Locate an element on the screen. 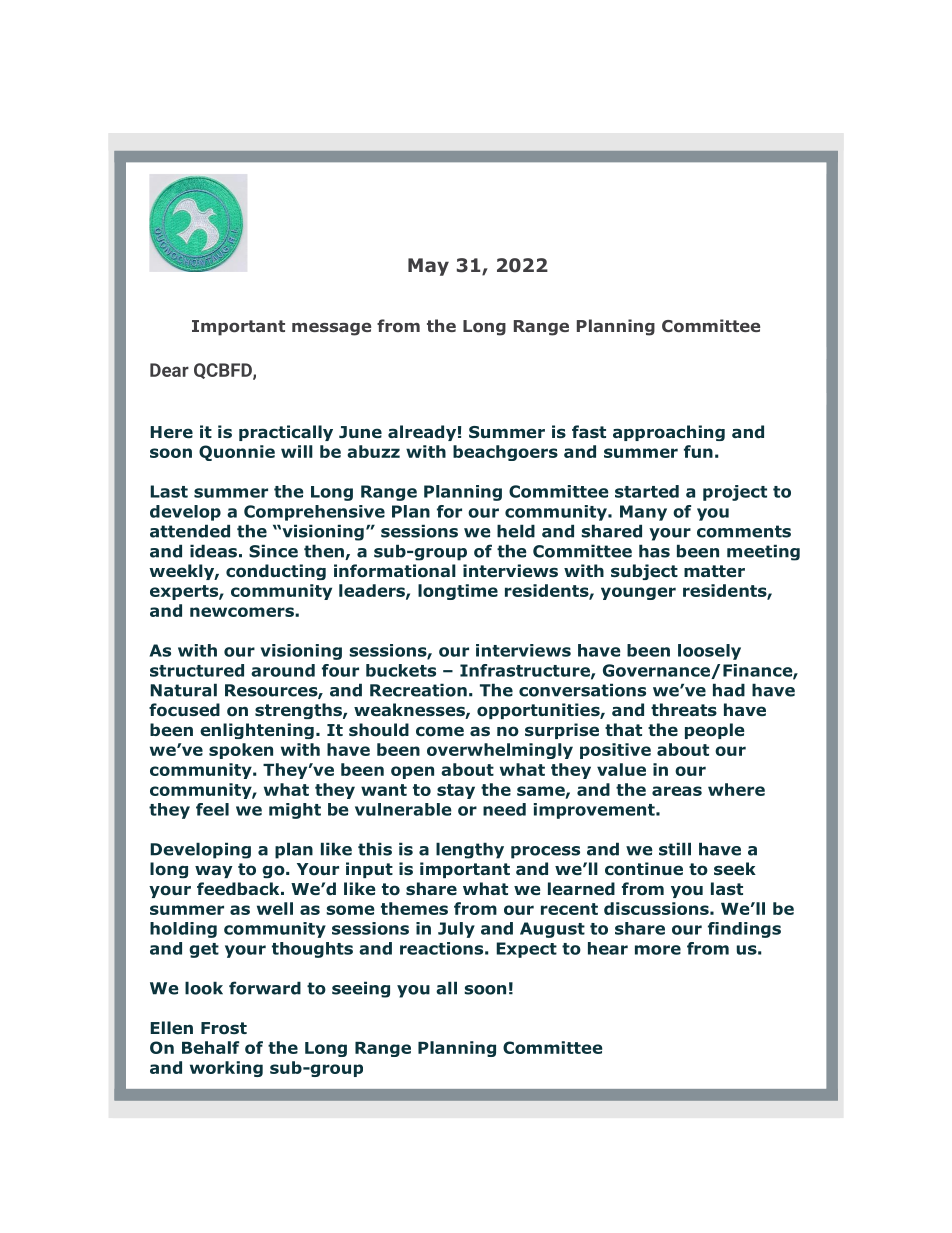  around is located at coordinates (283, 670).
